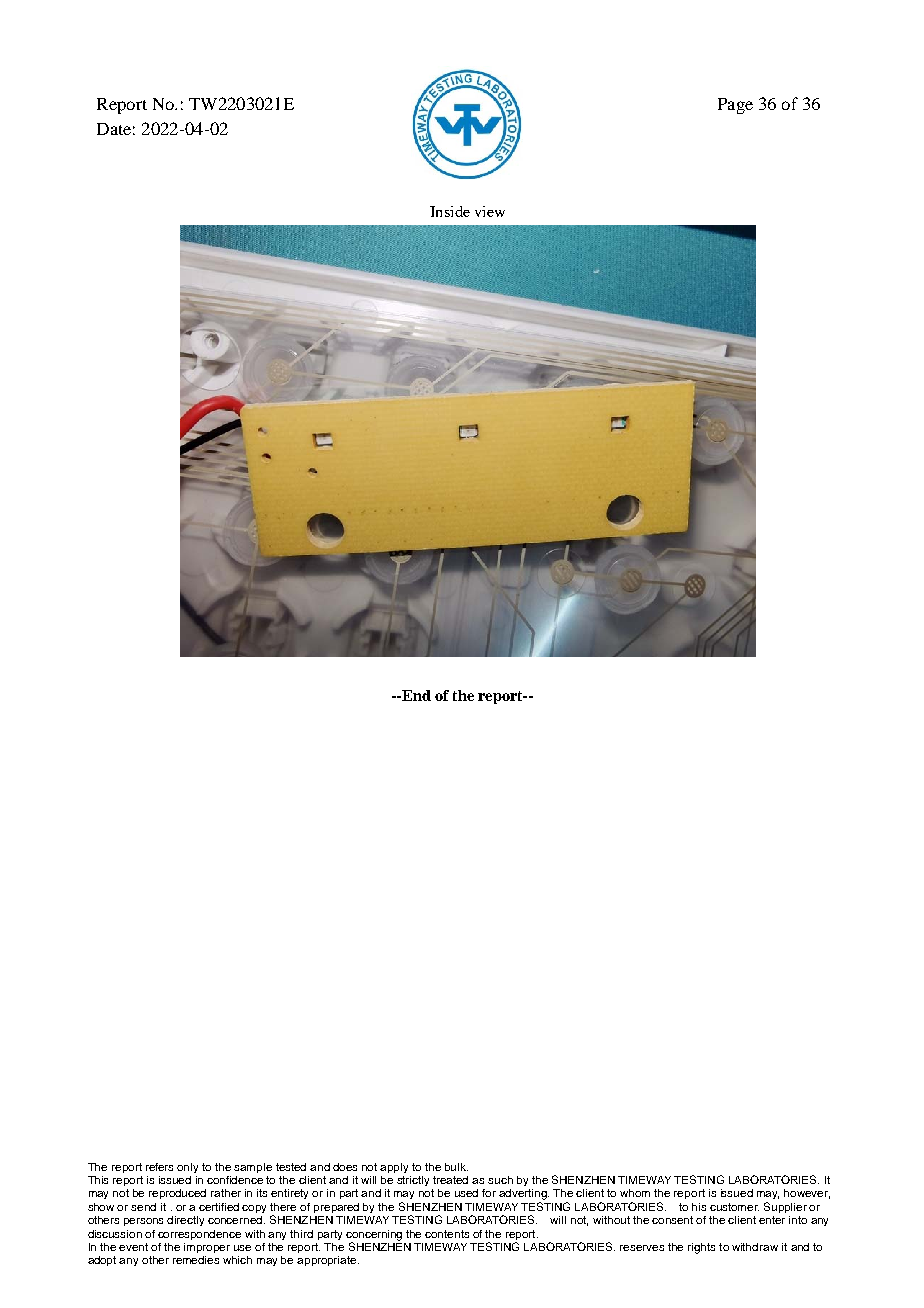 The image size is (924, 1308). Describe the element at coordinates (447, 1234) in the screenshot. I see `contents` at that location.
